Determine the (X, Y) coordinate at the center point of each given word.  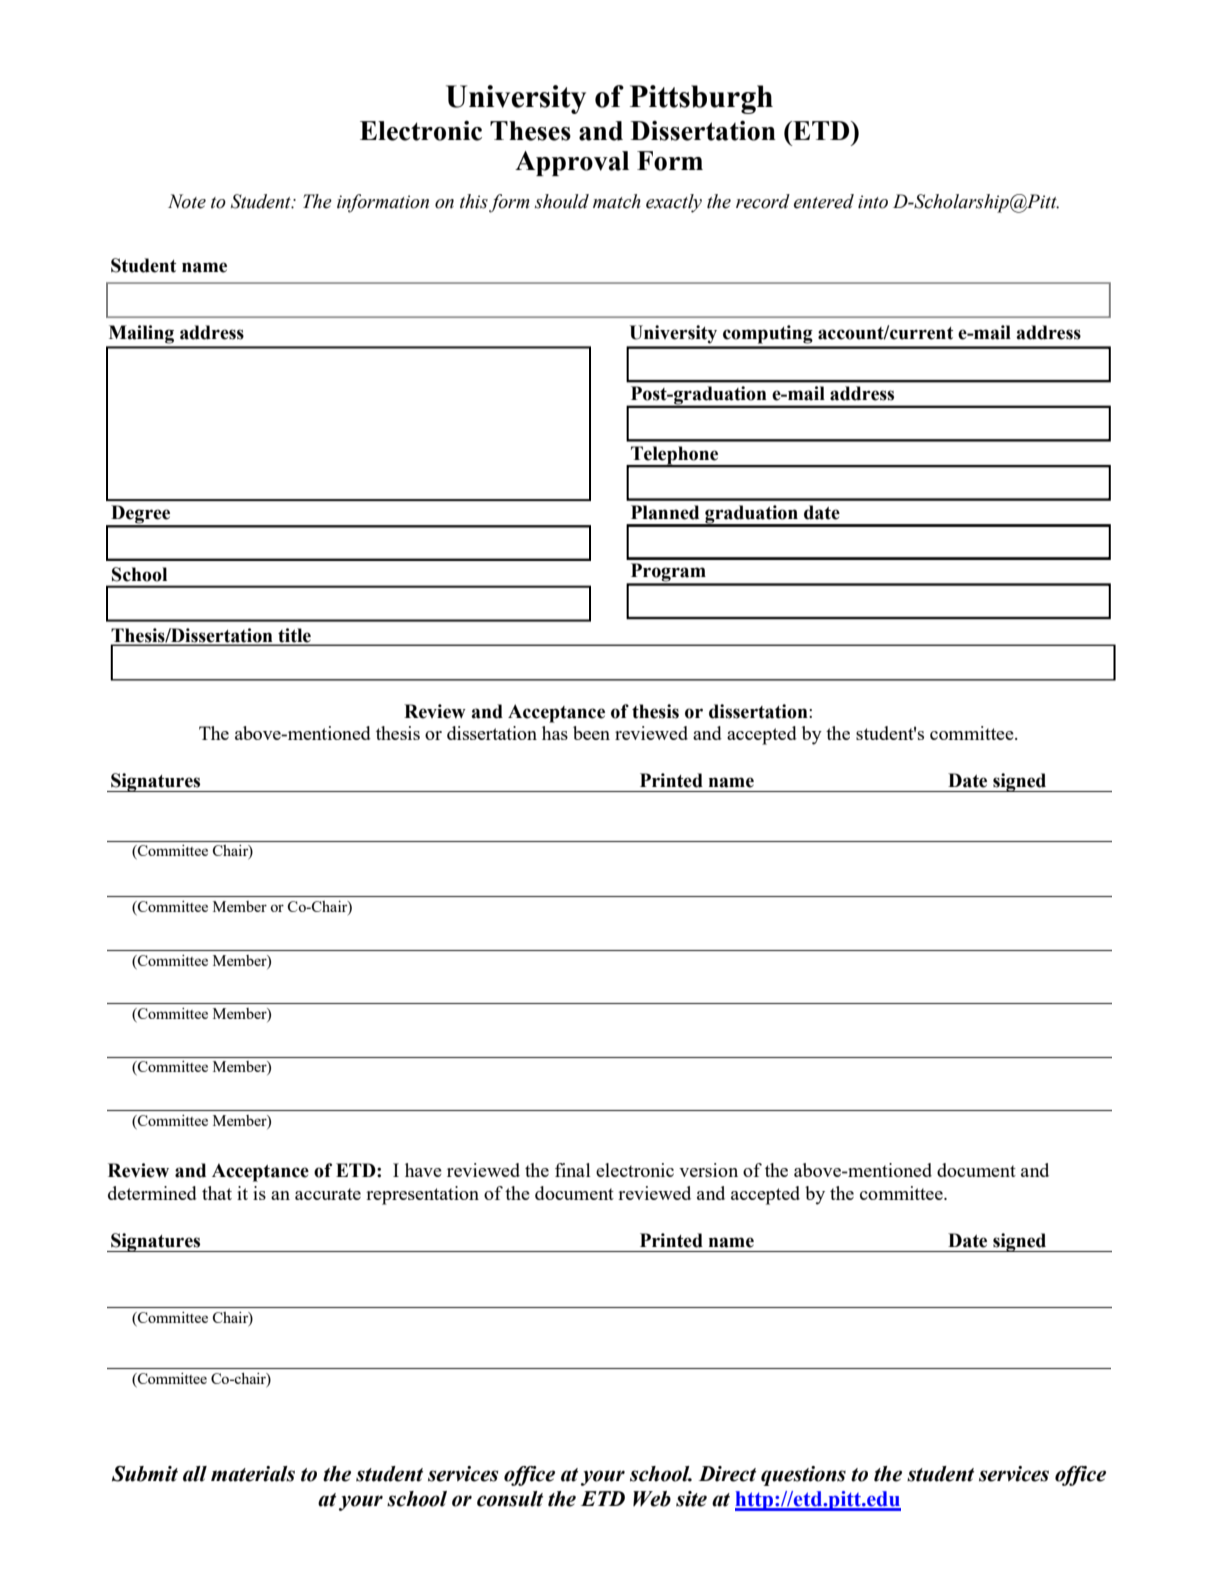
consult (510, 1499)
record (763, 201)
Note (187, 201)
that (217, 1193)
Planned (665, 512)
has (555, 733)
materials (253, 1474)
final (573, 1170)
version (708, 1170)
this (474, 201)
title (294, 635)
